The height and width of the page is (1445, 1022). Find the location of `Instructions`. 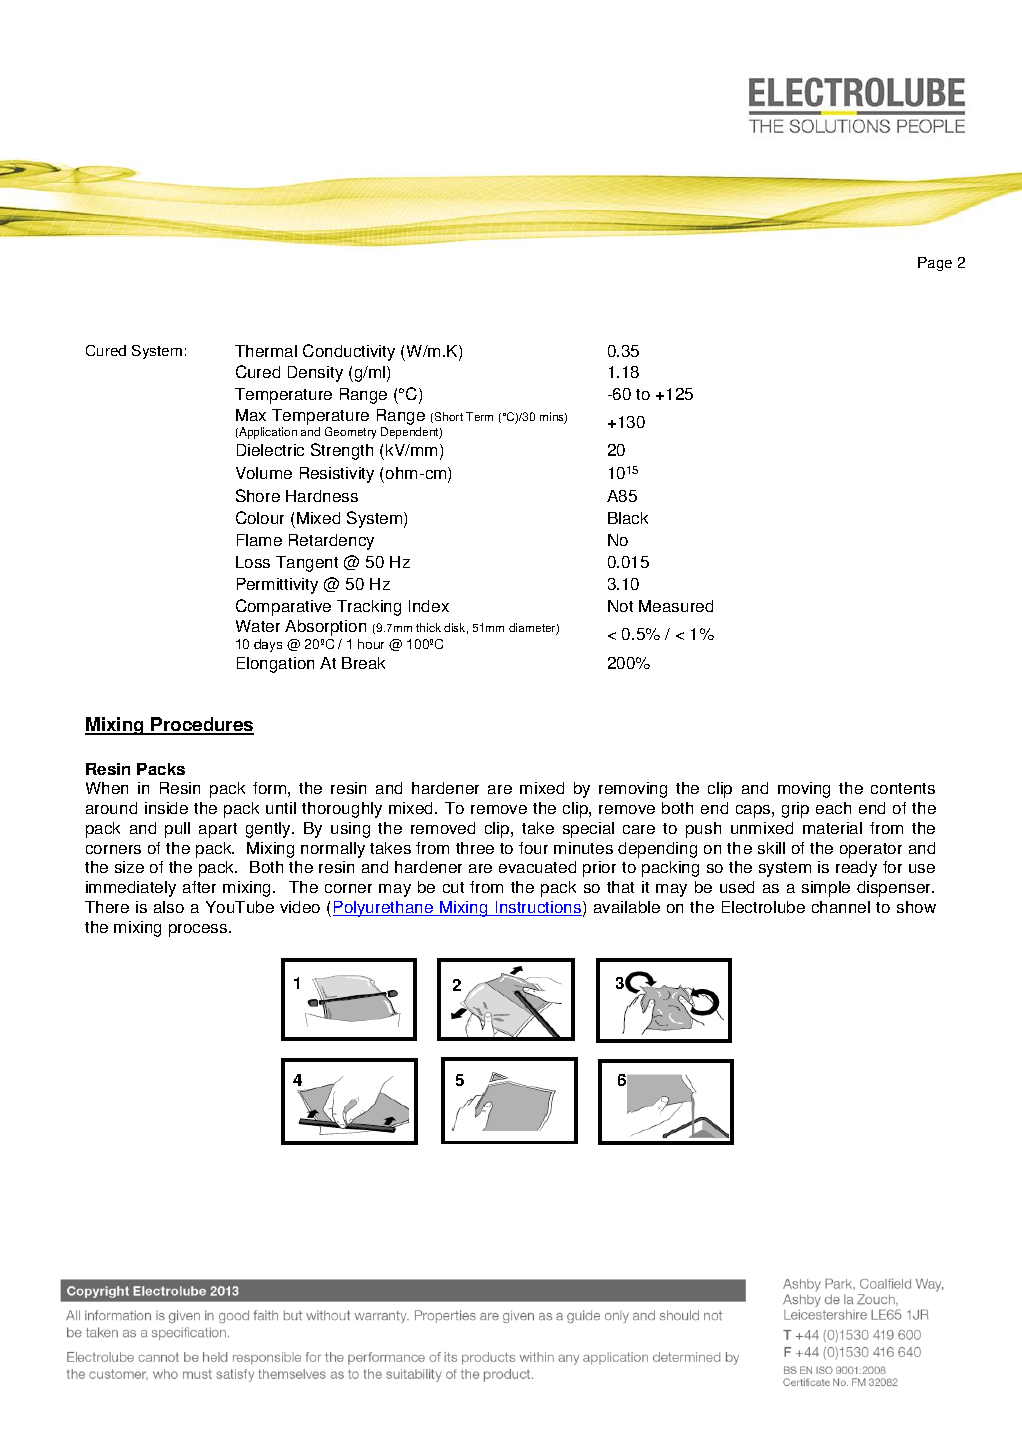

Instructions is located at coordinates (537, 908).
